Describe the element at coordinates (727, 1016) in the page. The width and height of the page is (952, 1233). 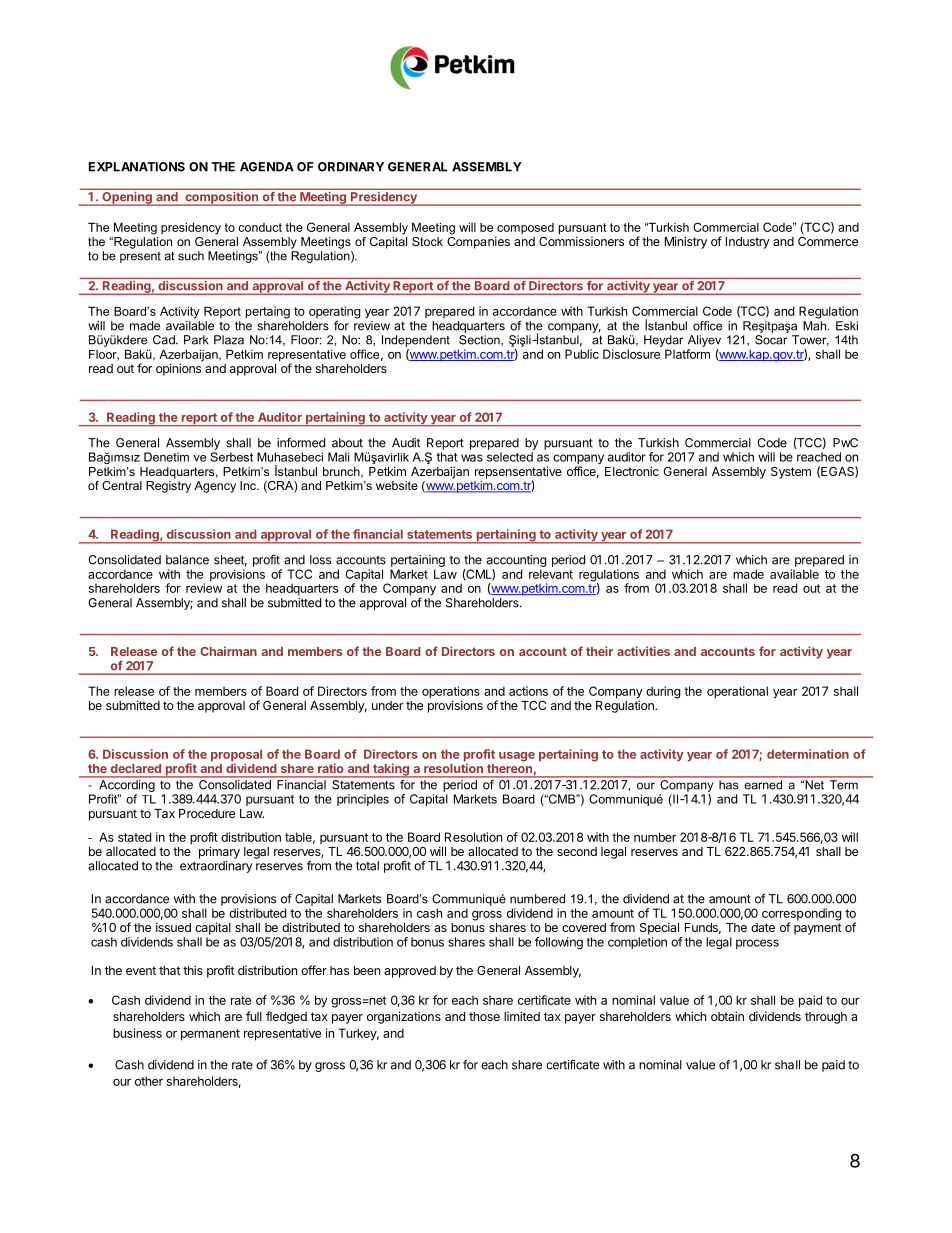
I see `obtain` at that location.
